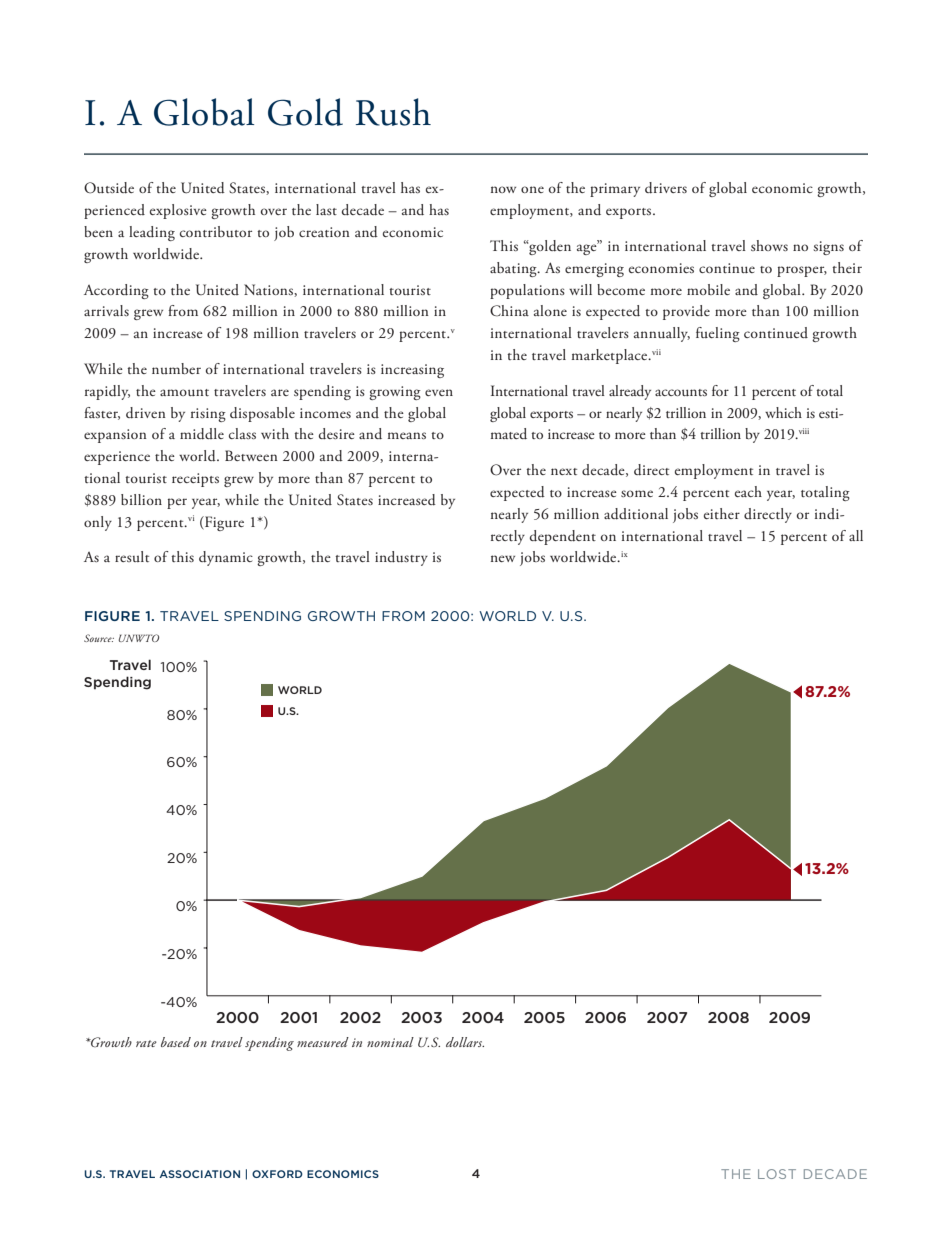  Describe the element at coordinates (503, 558) in the screenshot. I see `new` at that location.
